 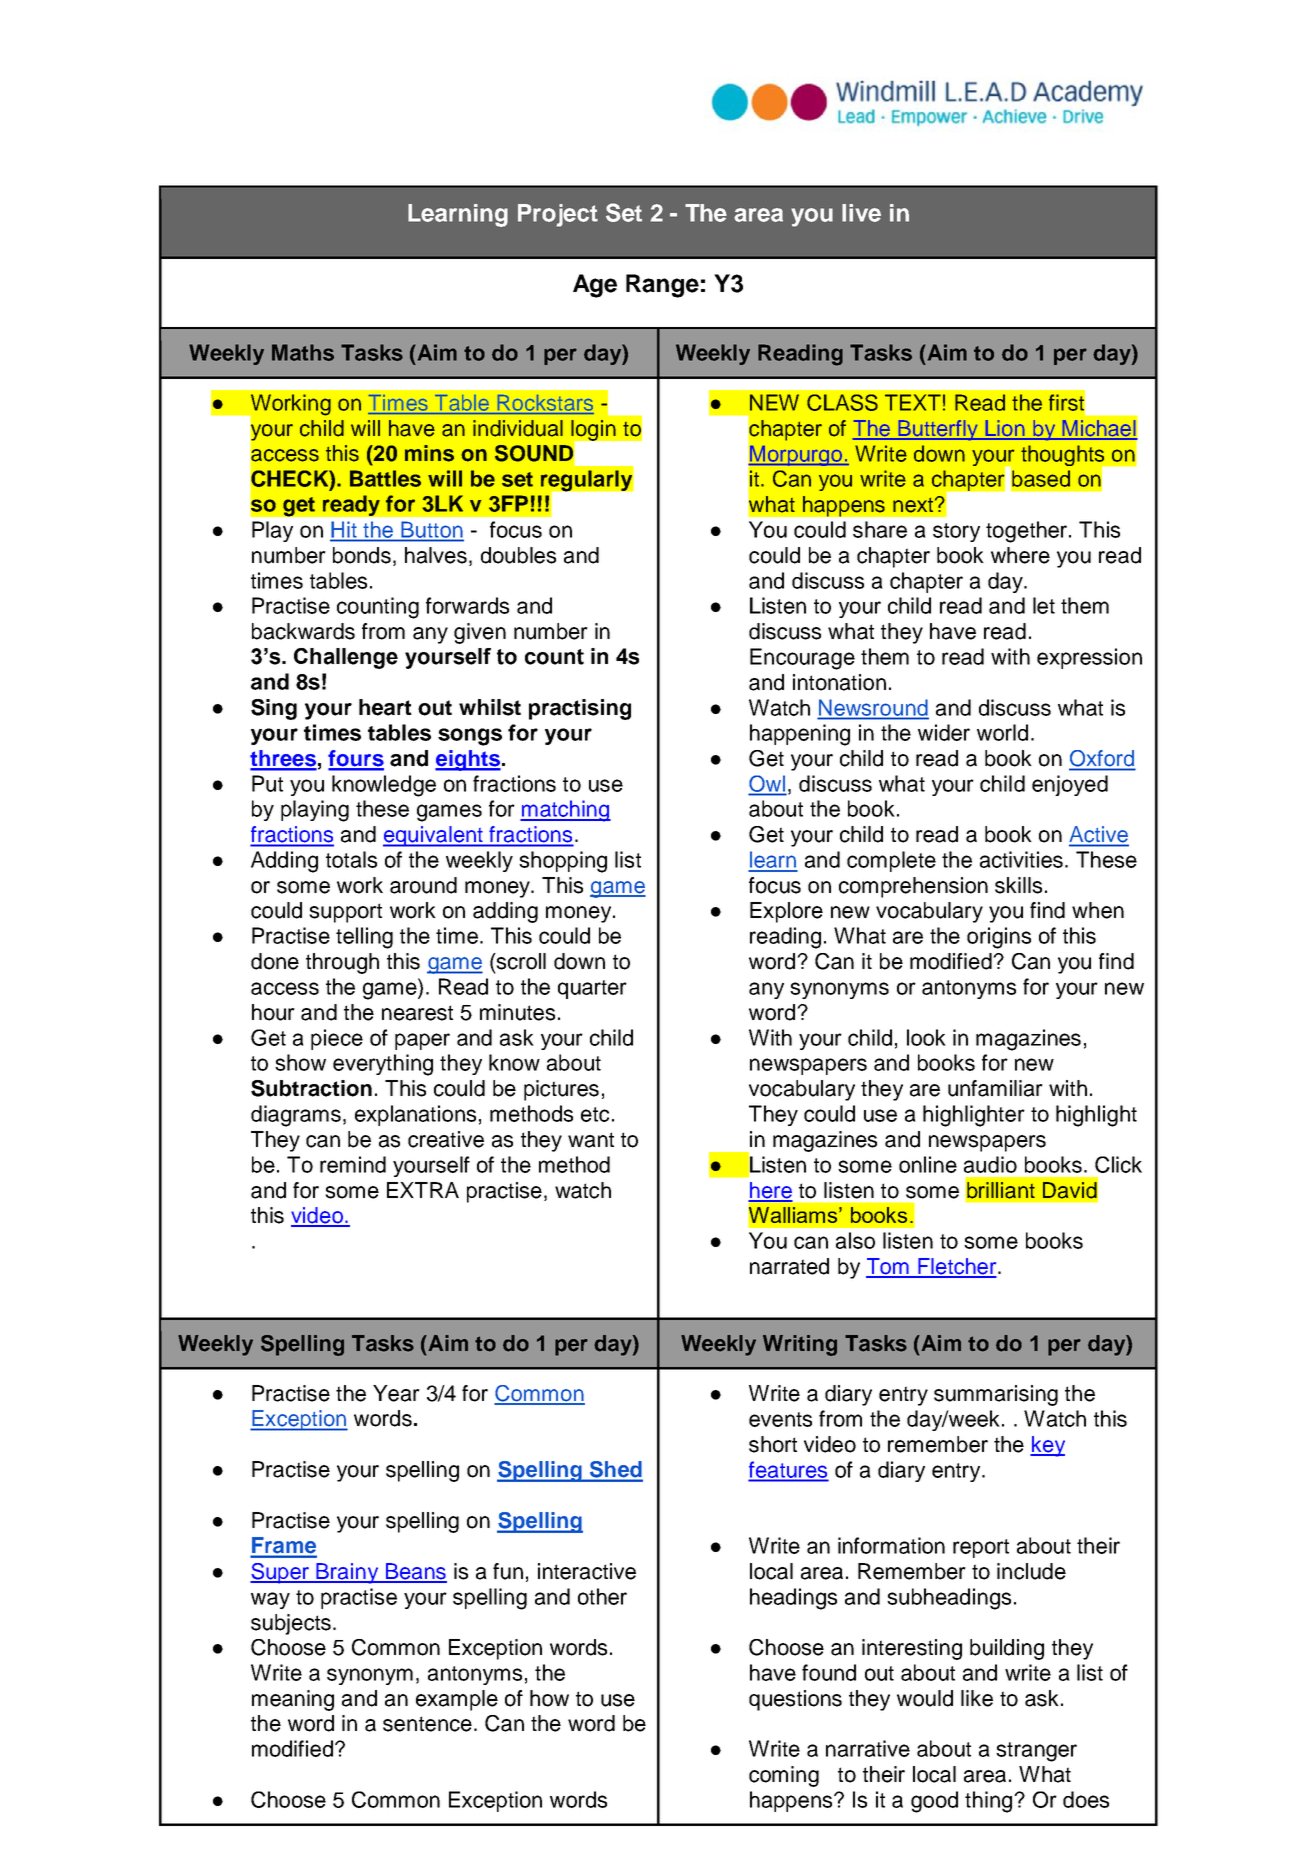 What do you see at coordinates (861, 213) in the document?
I see `live` at bounding box center [861, 213].
